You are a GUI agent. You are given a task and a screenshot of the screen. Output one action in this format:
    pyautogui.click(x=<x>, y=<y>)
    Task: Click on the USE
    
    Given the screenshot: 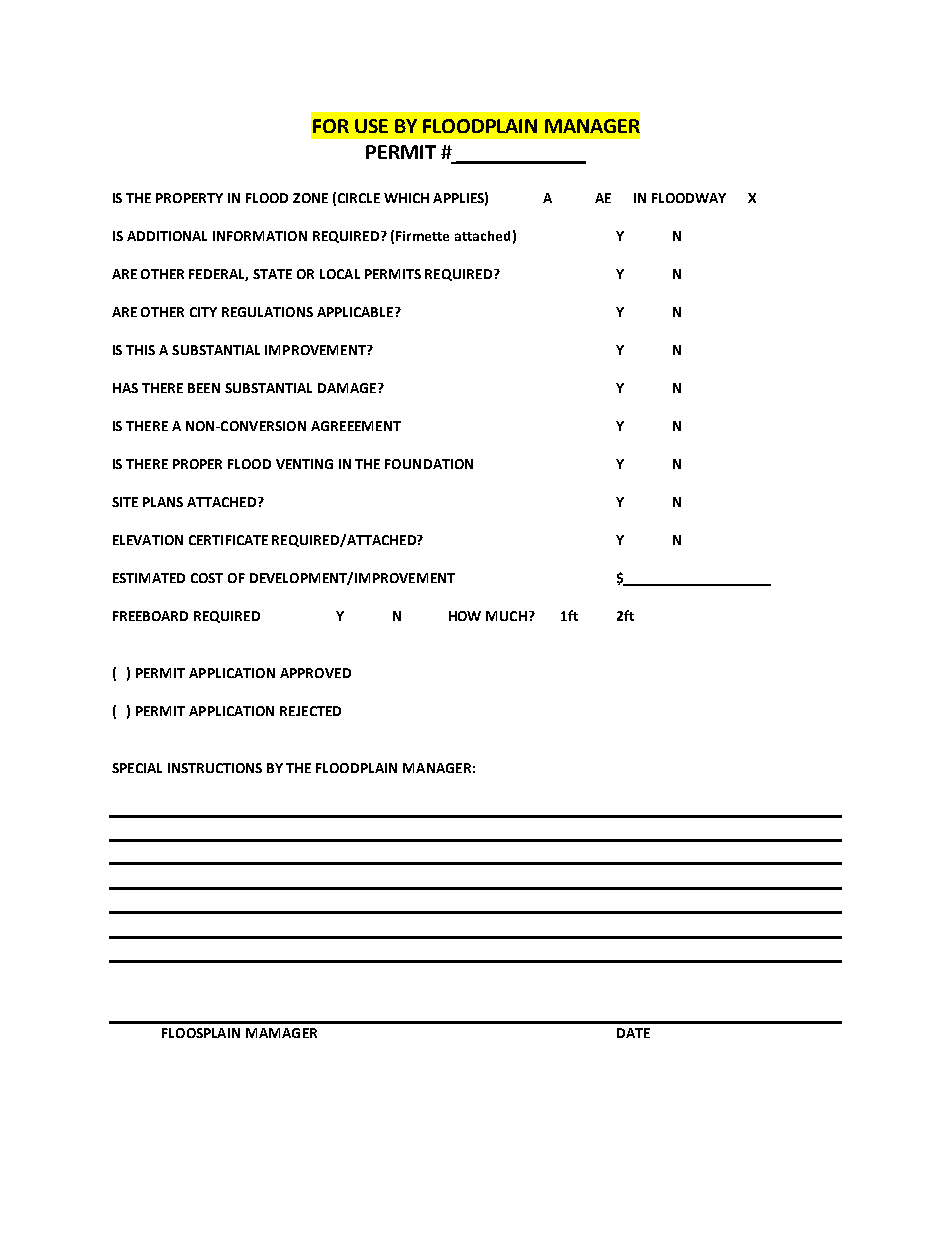 What is the action you would take?
    pyautogui.click(x=371, y=126)
